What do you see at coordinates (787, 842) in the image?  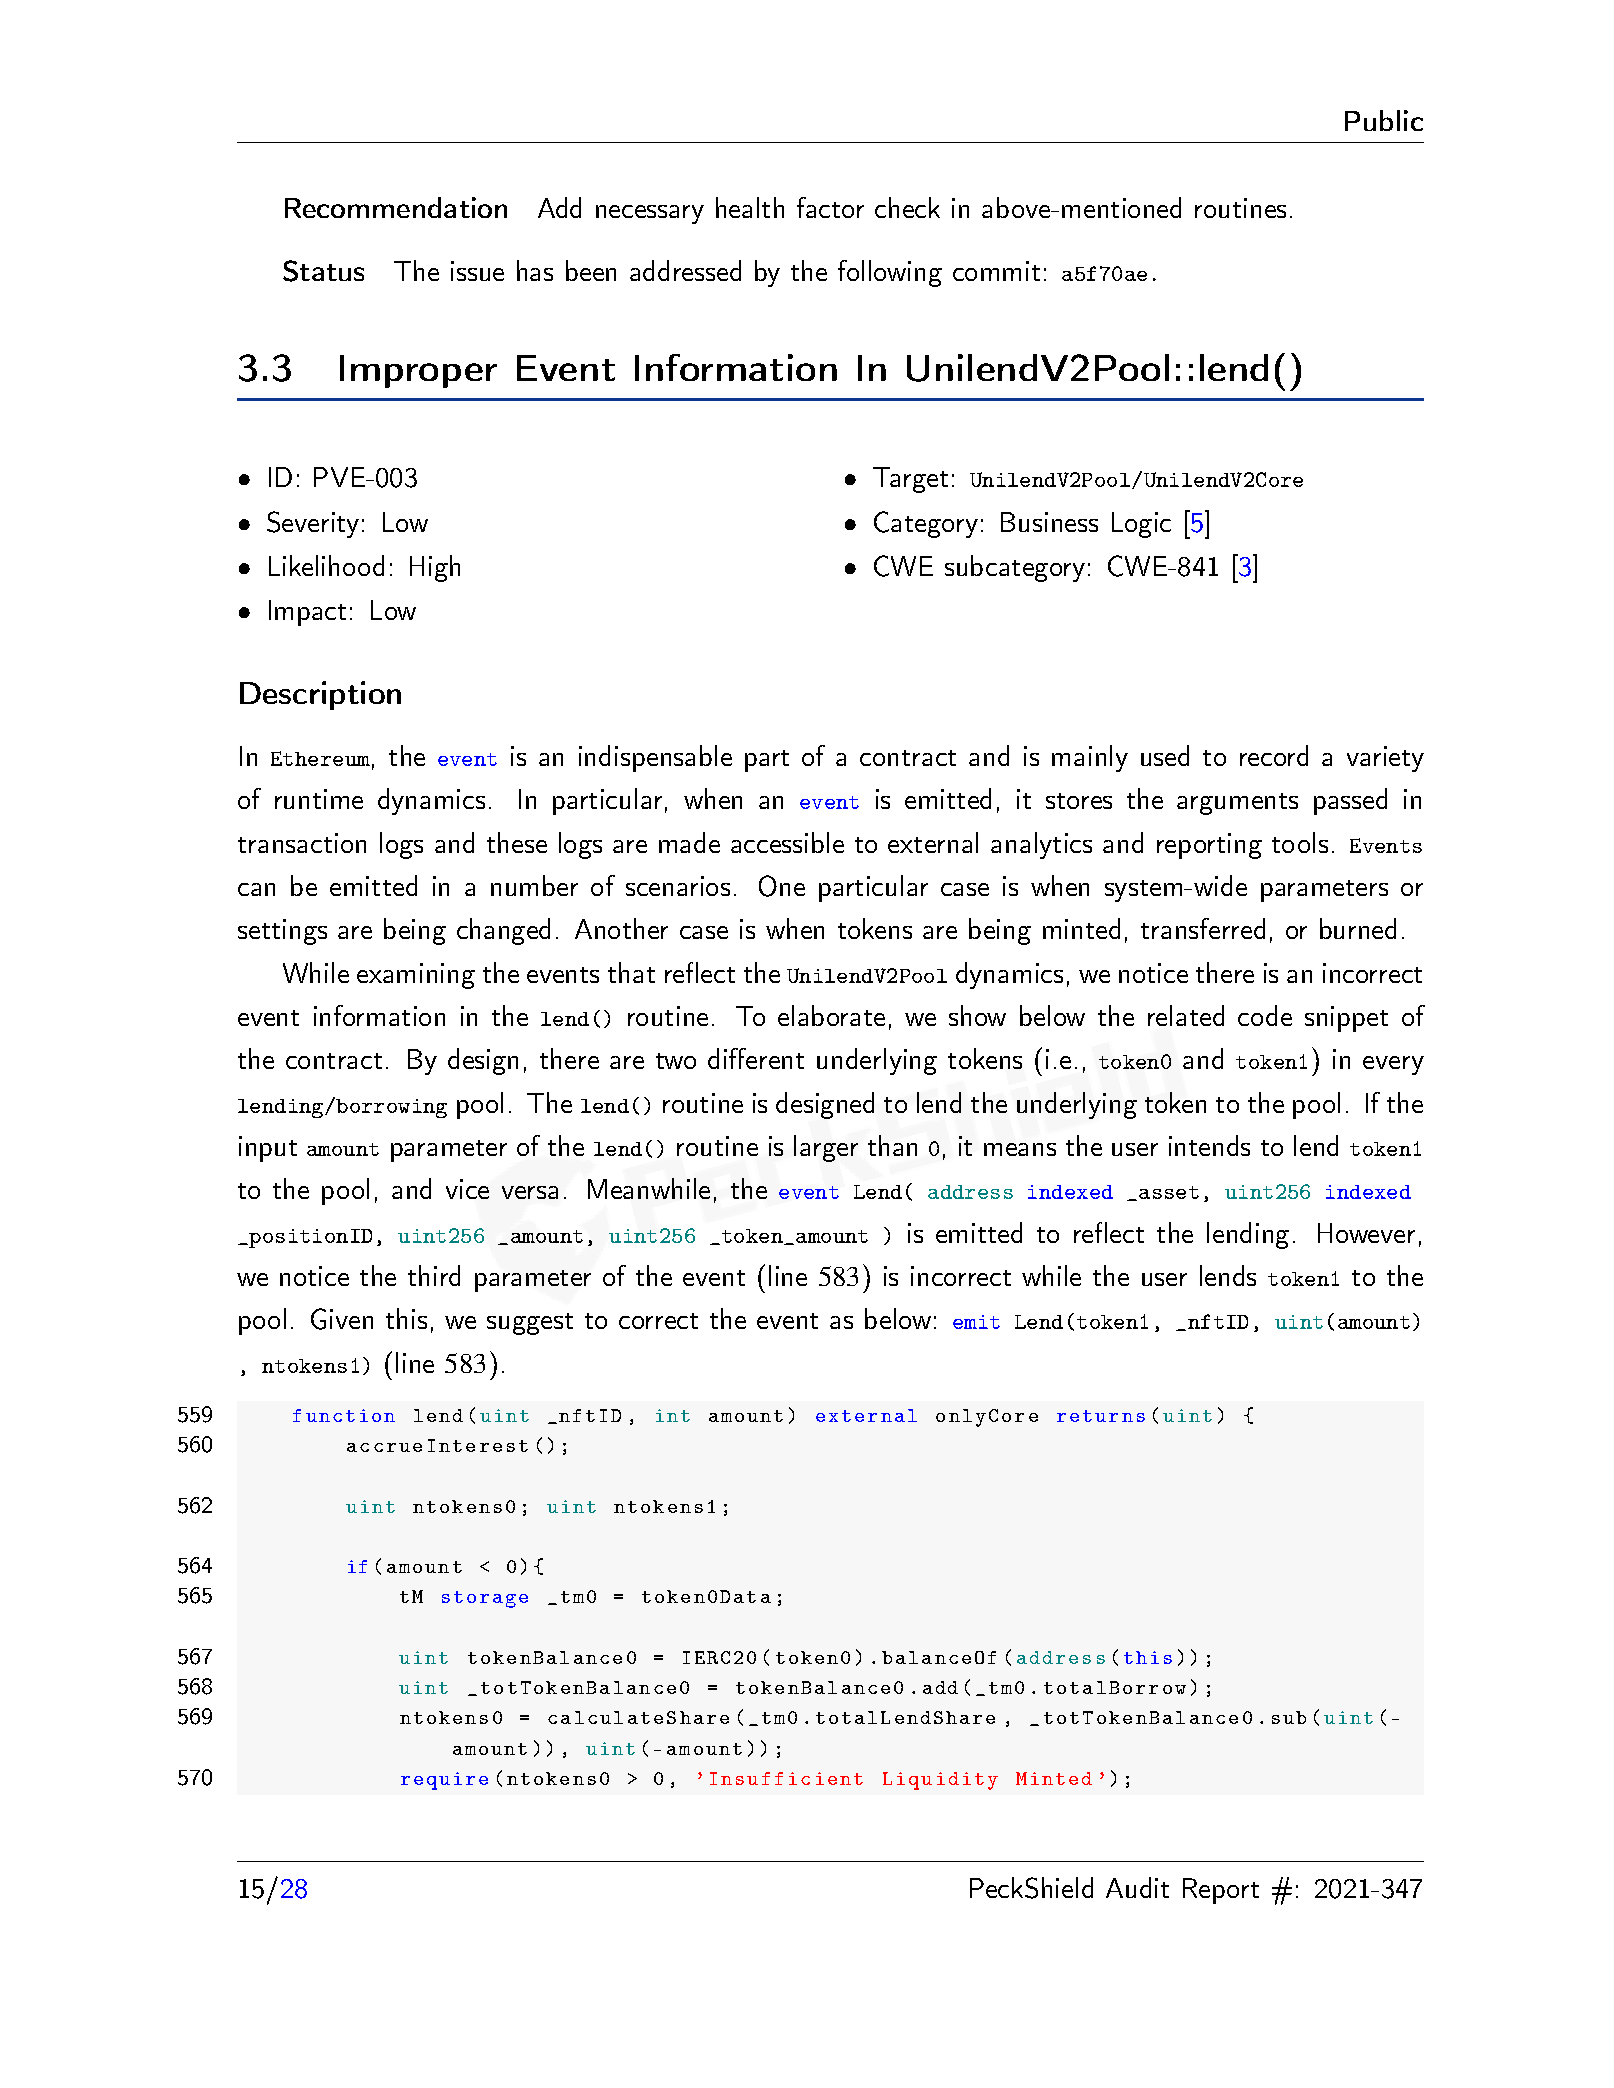 I see `accessible` at bounding box center [787, 842].
